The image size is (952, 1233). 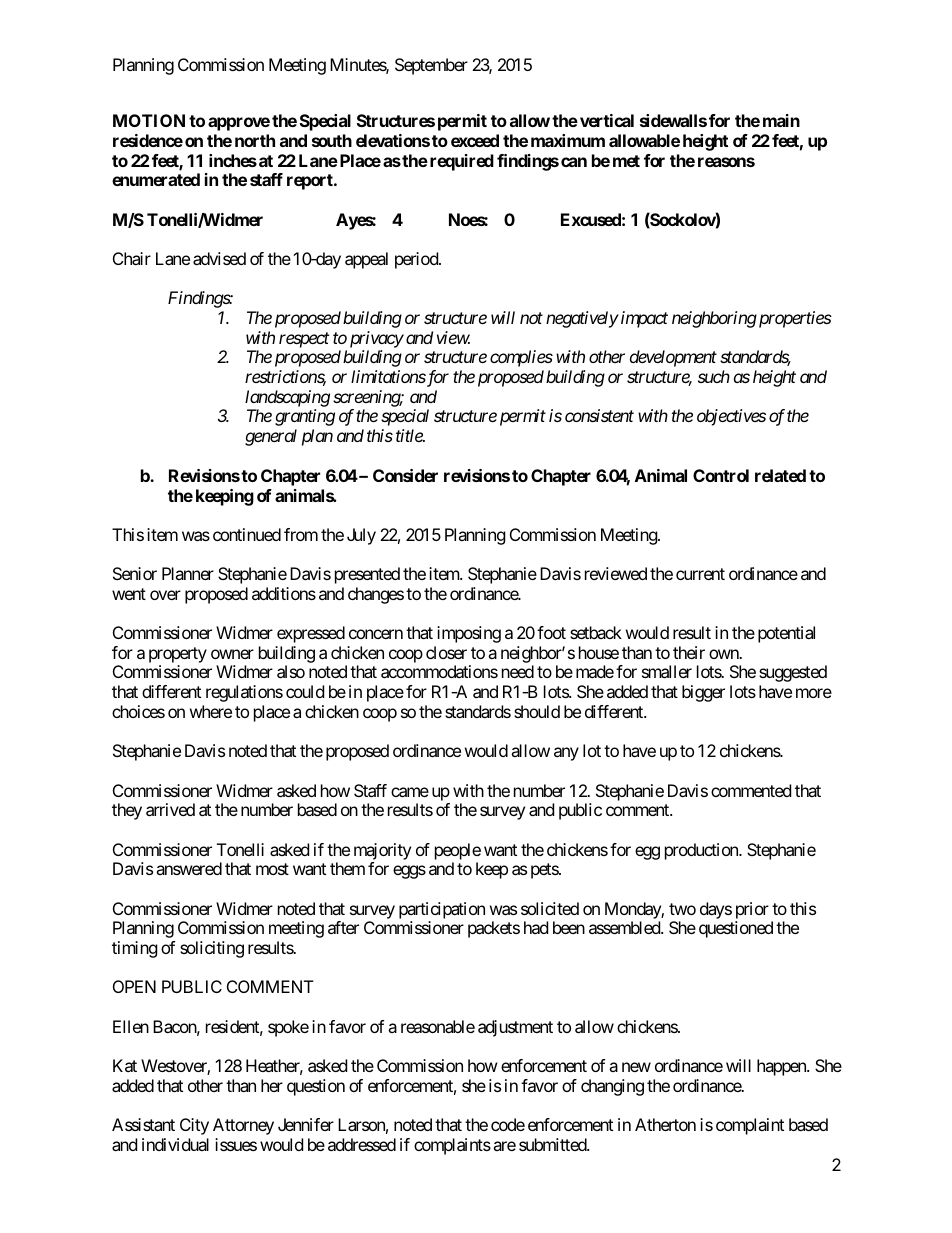 I want to click on people, so click(x=458, y=851).
